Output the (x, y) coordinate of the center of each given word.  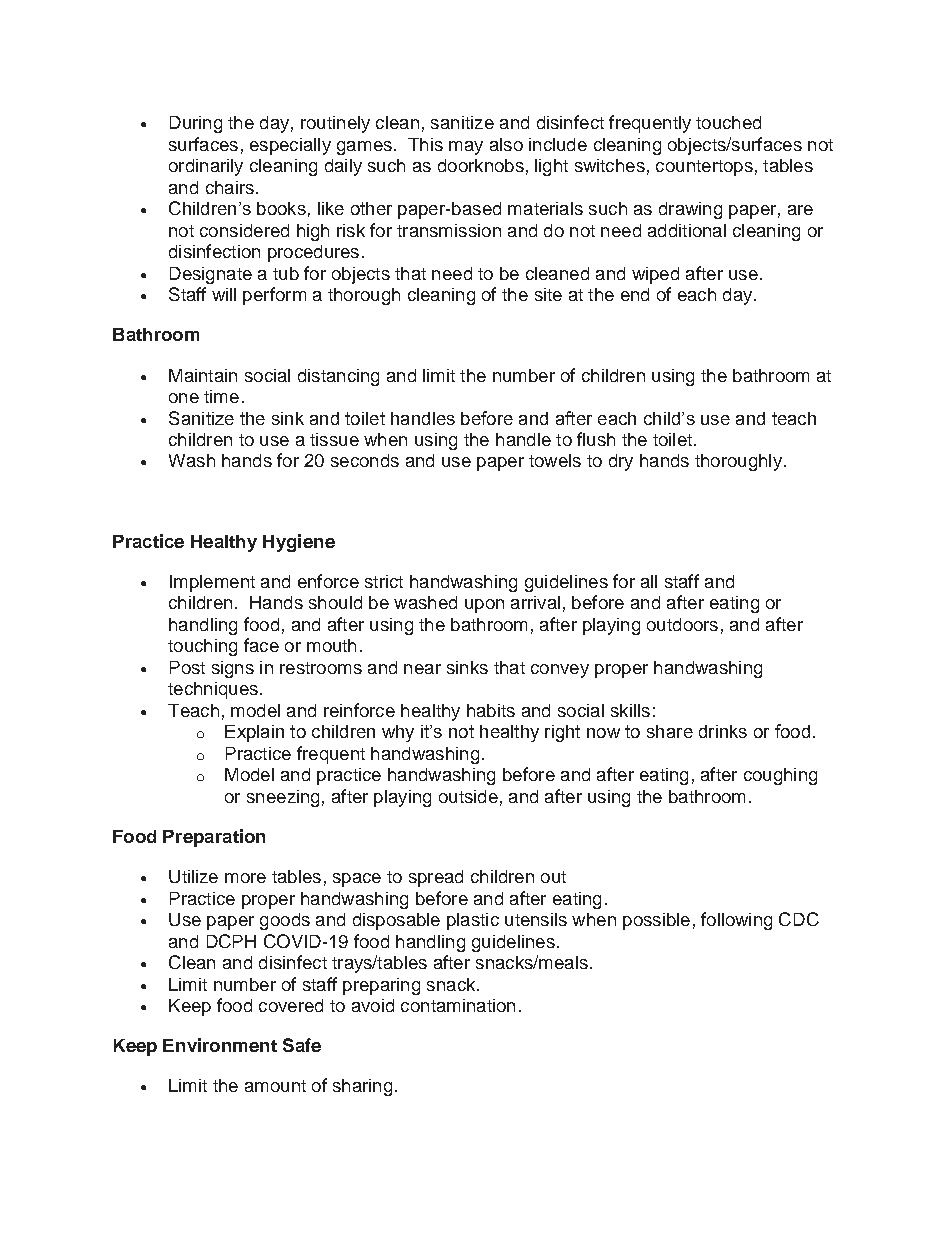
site (548, 294)
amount (275, 1086)
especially (290, 146)
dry (621, 462)
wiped (655, 275)
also (506, 144)
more (245, 878)
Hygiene (299, 543)
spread (436, 878)
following (736, 921)
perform (274, 296)
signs (233, 669)
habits (491, 710)
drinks (723, 731)
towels (555, 460)
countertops (704, 168)
